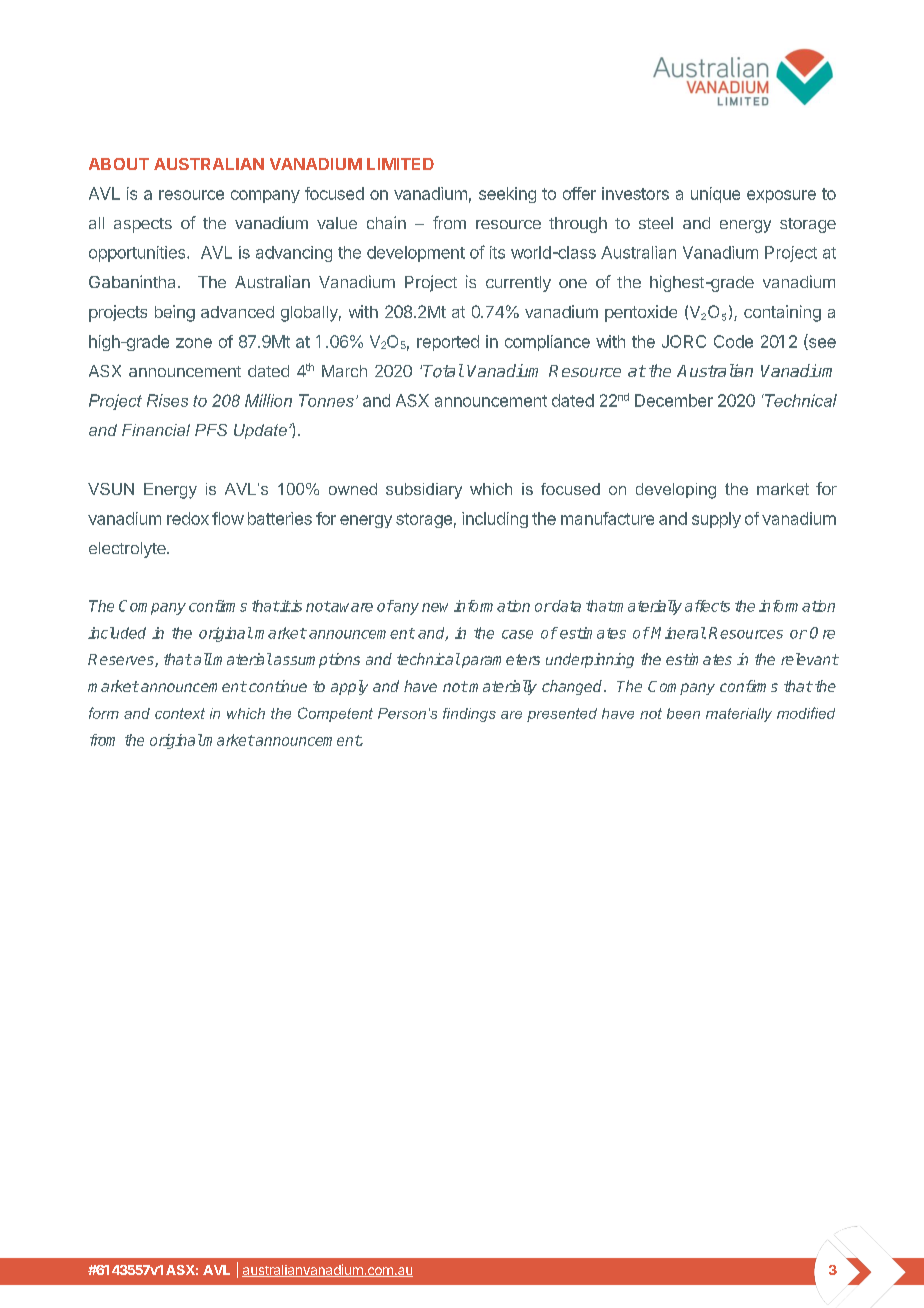 The height and width of the page is (1308, 924). I want to click on zone, so click(194, 343).
